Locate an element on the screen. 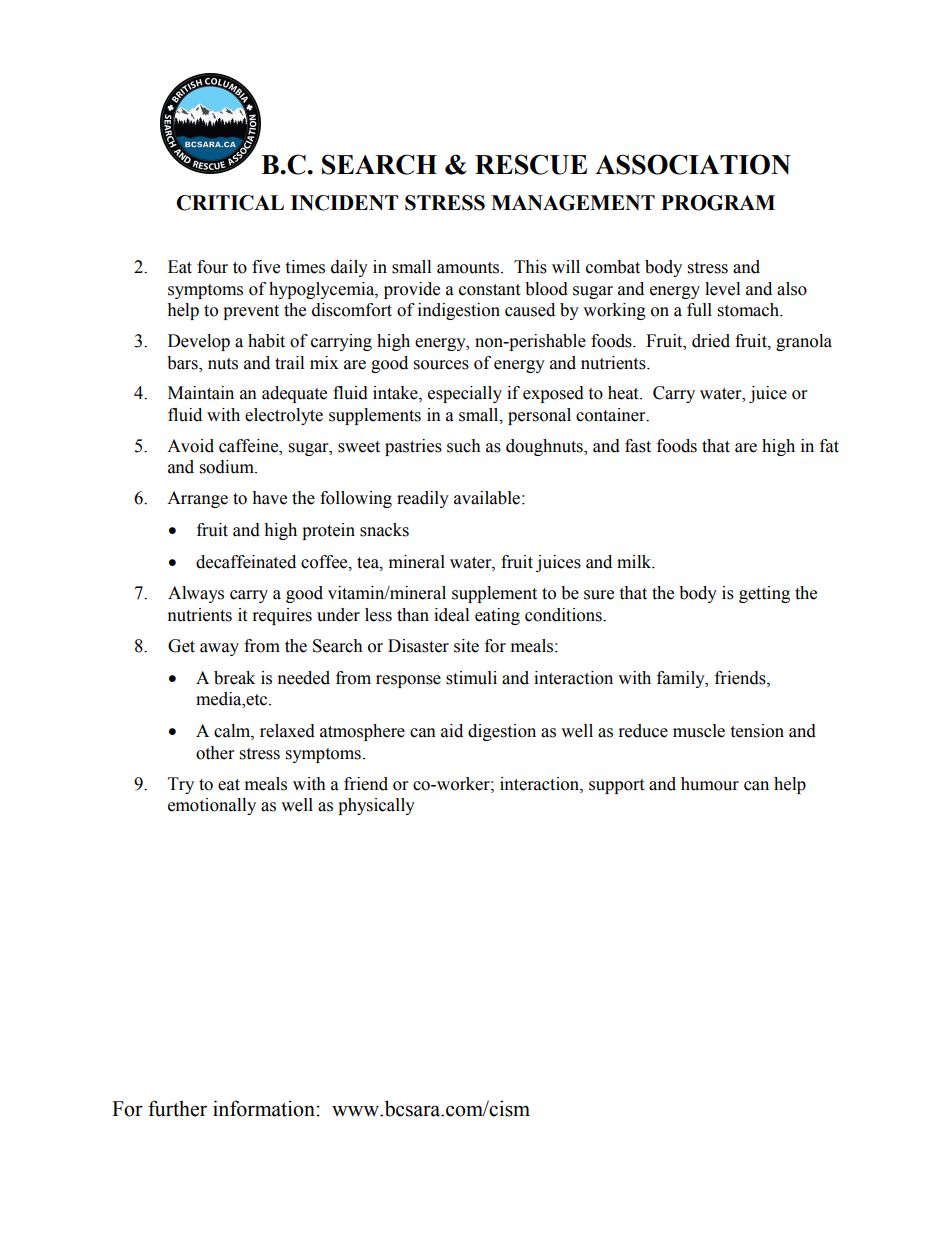  CRITICAL is located at coordinates (230, 203).
